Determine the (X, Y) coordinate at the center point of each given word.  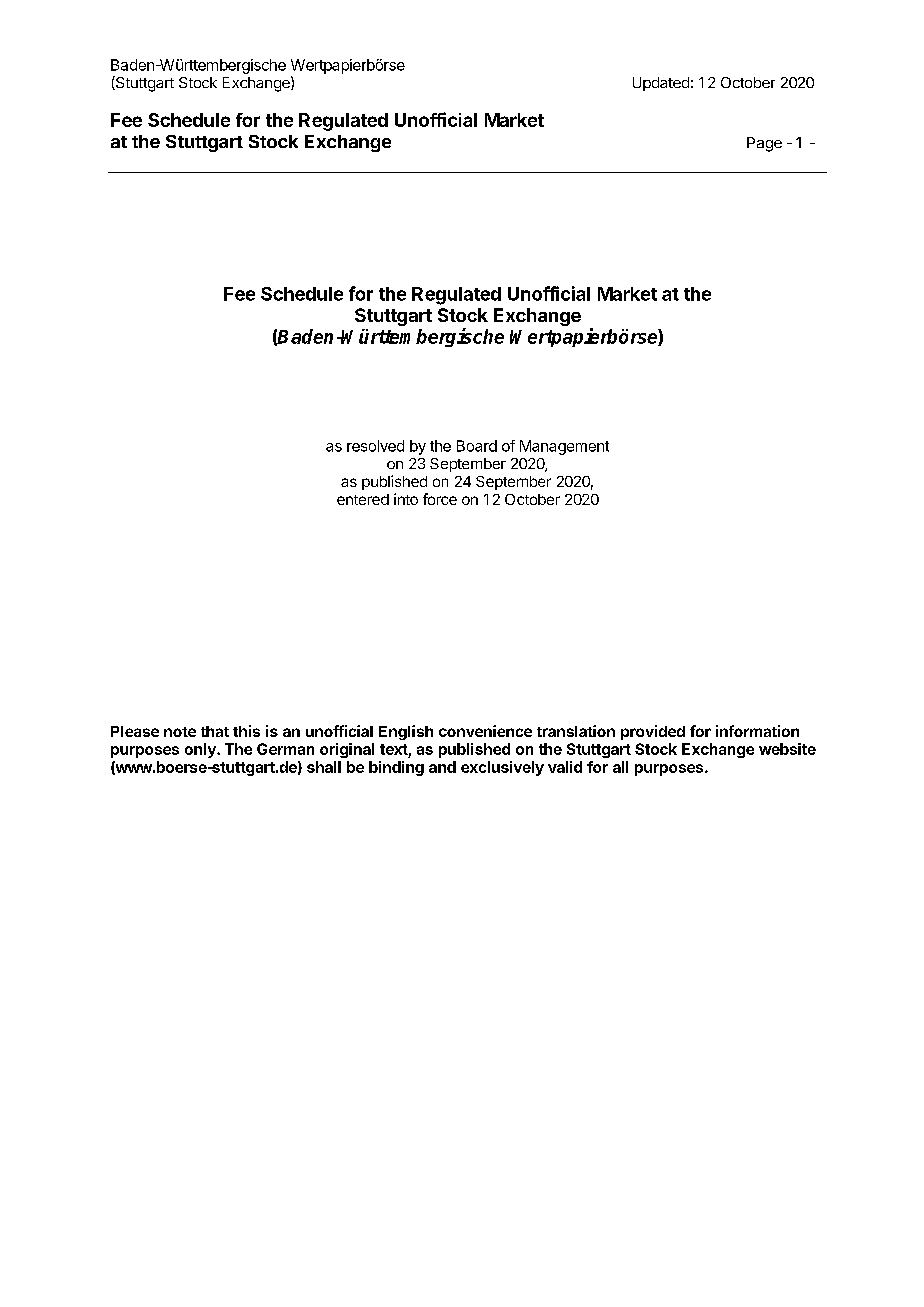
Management (564, 447)
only (201, 750)
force (440, 499)
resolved (375, 446)
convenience (485, 731)
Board (477, 446)
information (757, 731)
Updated (661, 84)
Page (764, 144)
